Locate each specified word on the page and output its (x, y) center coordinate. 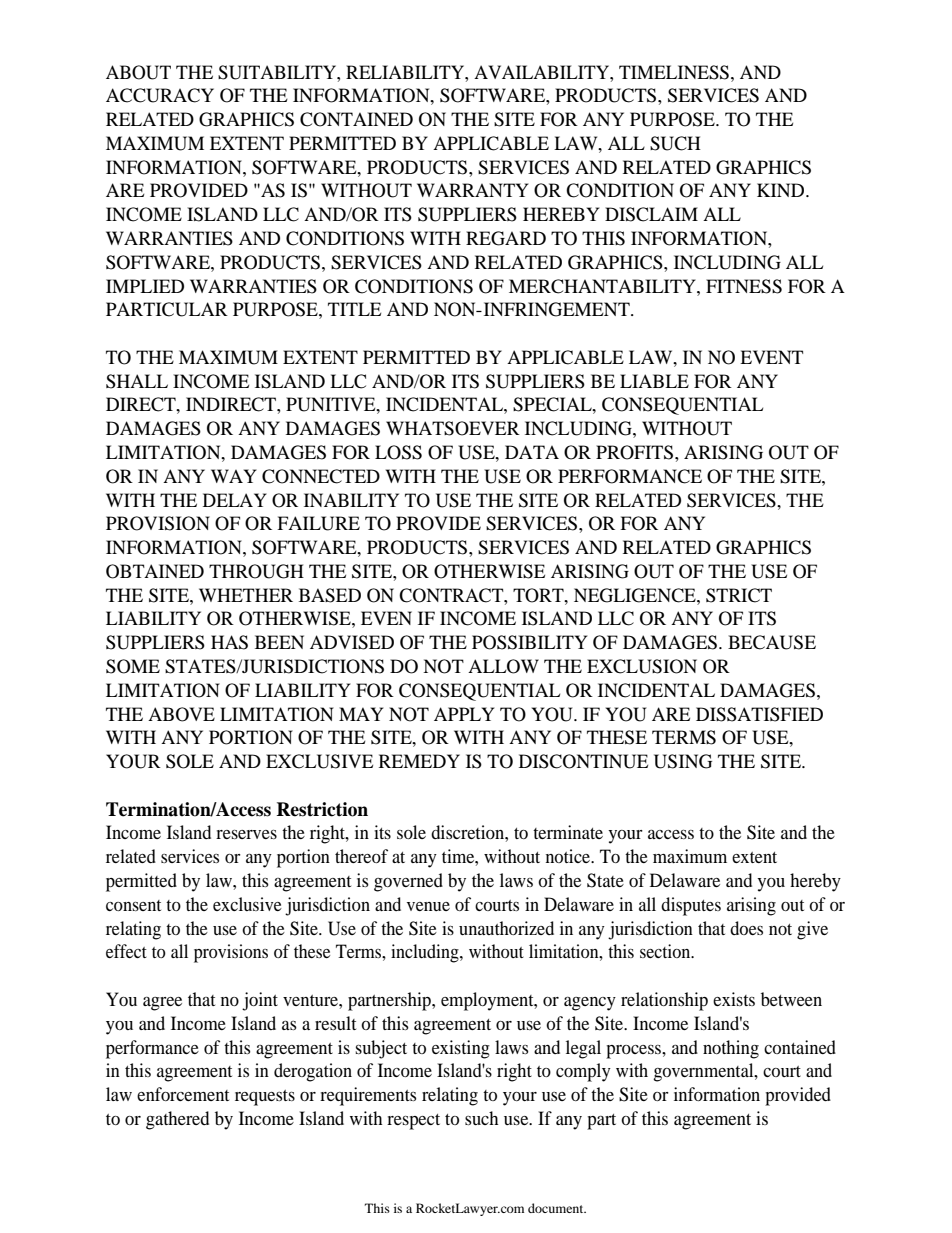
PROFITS (636, 452)
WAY (234, 476)
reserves (246, 834)
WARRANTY (473, 190)
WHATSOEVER (453, 428)
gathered (177, 1120)
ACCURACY (160, 95)
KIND (782, 190)
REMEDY (419, 761)
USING (683, 761)
